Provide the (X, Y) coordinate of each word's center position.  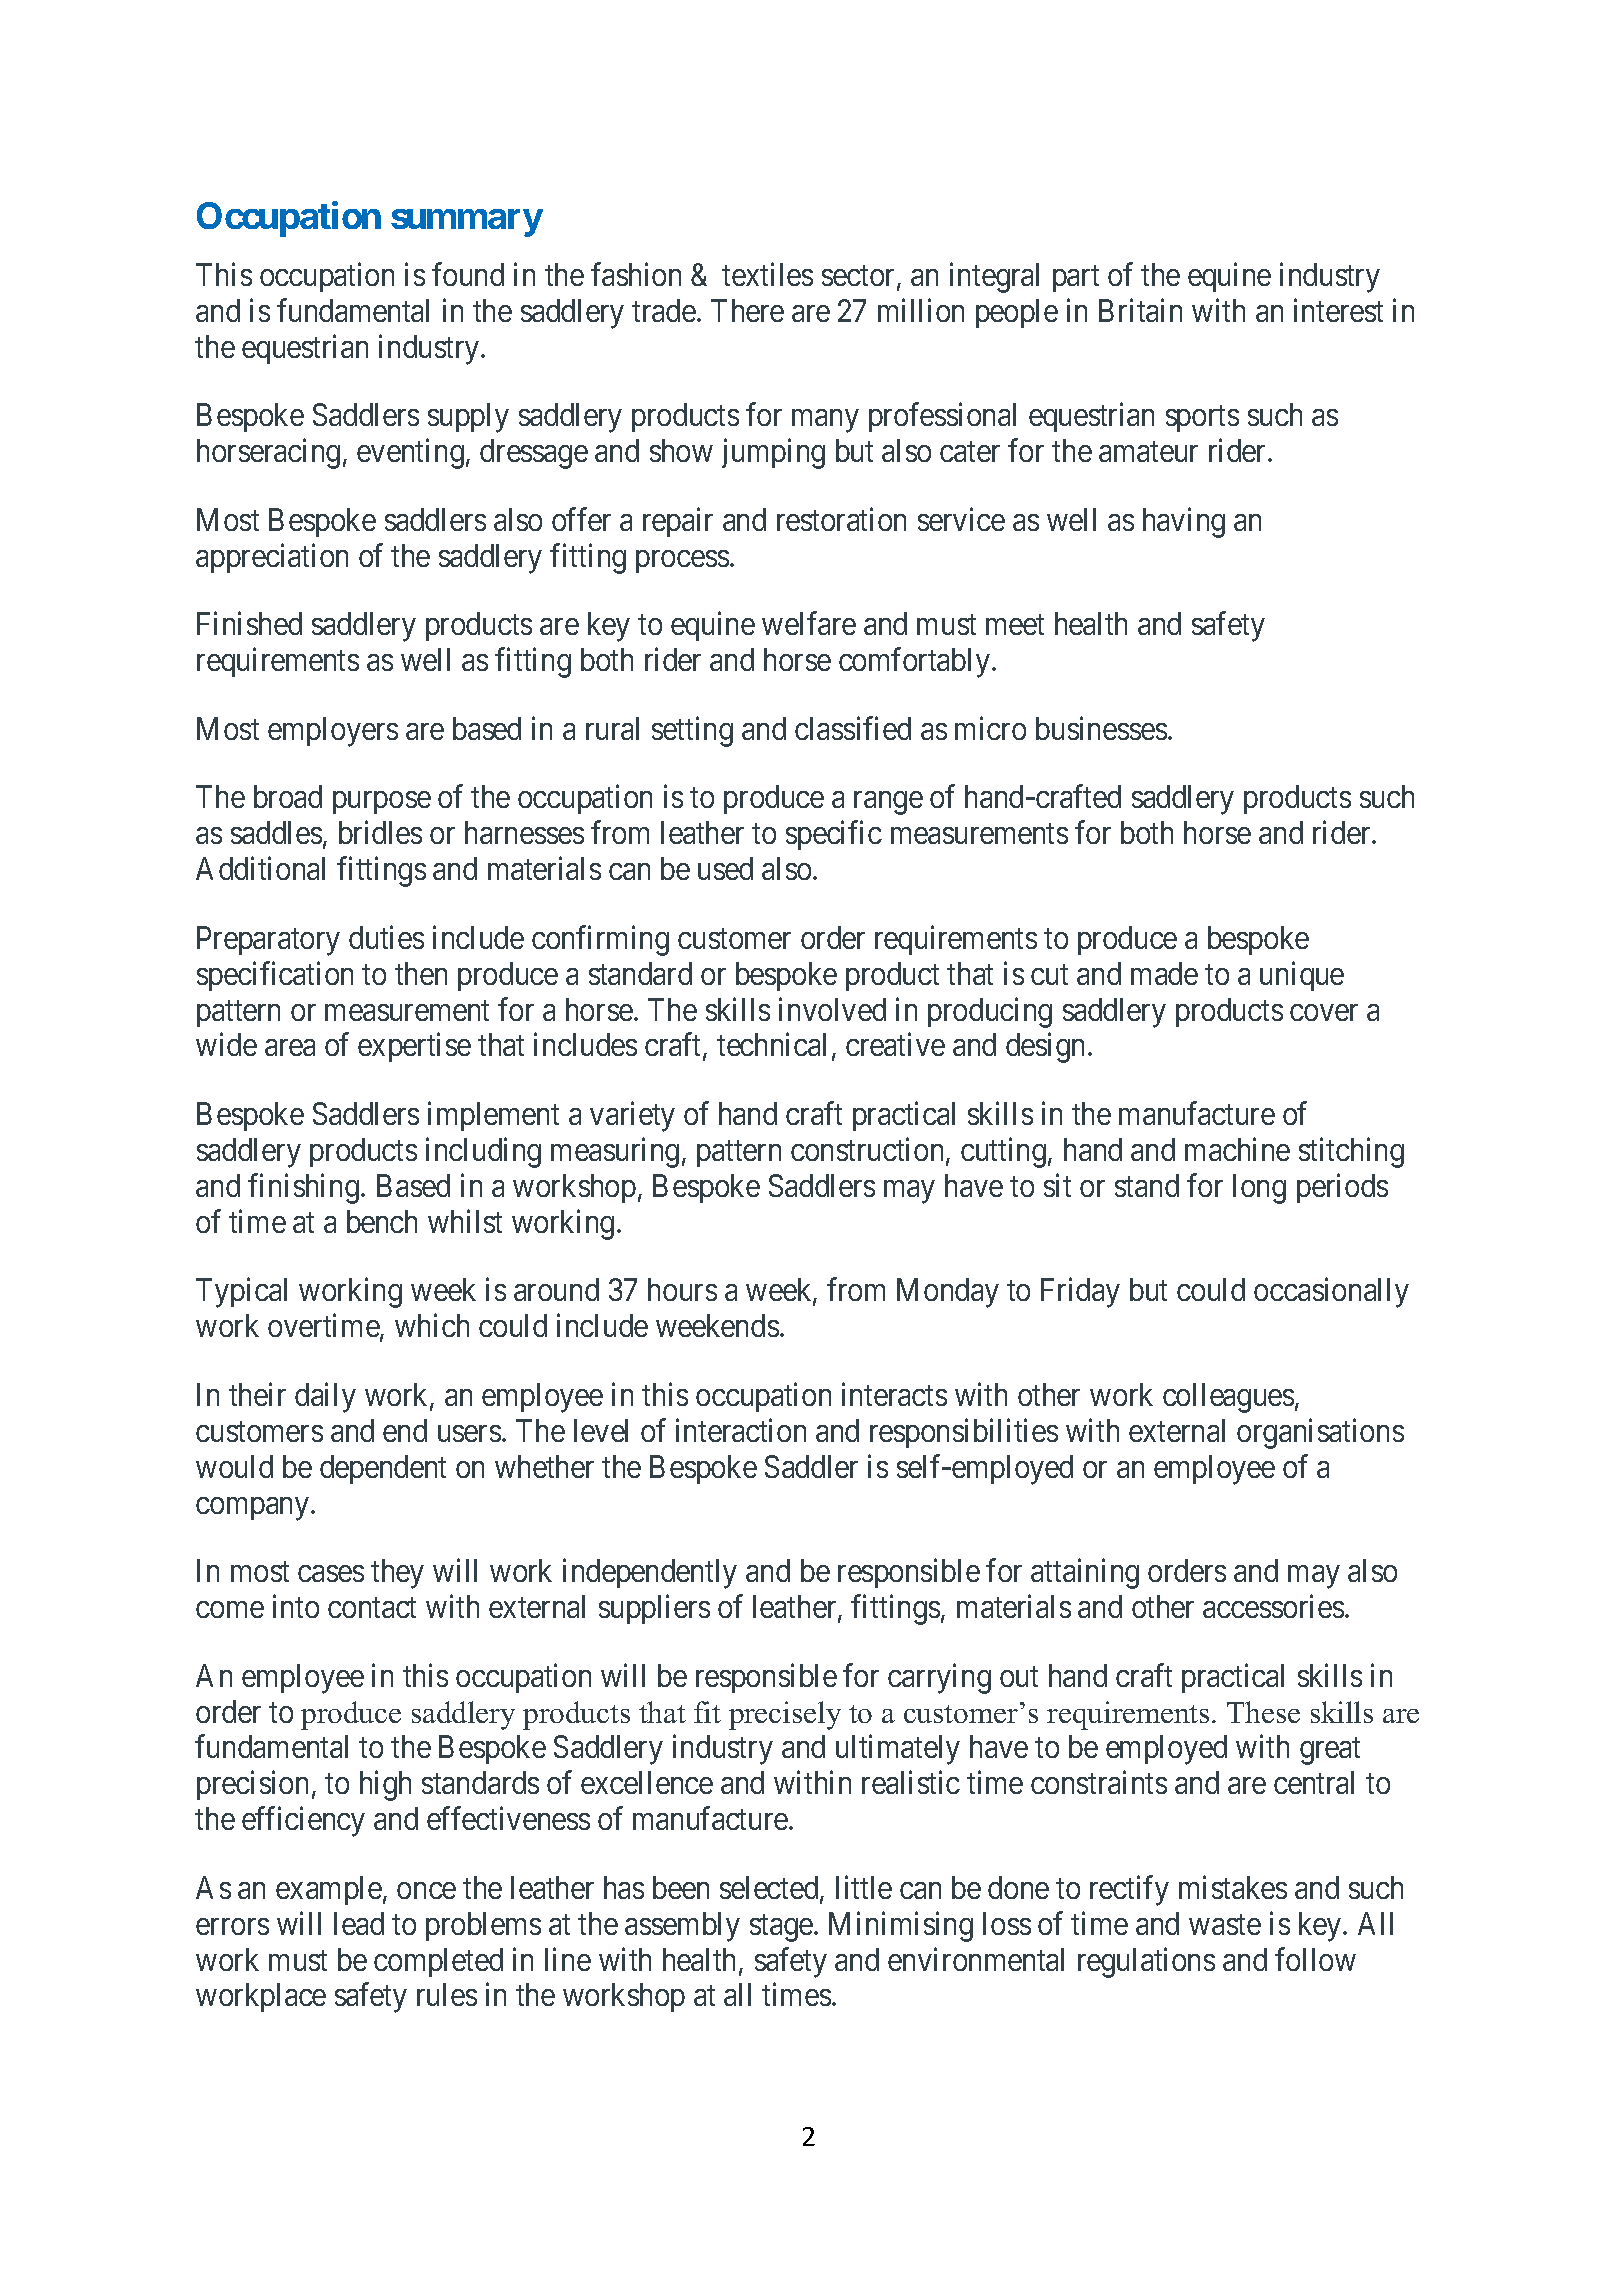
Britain (1140, 310)
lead (359, 1923)
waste (1225, 1925)
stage (781, 1928)
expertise (414, 1047)
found (468, 274)
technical (771, 1044)
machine (1237, 1149)
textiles (767, 274)
